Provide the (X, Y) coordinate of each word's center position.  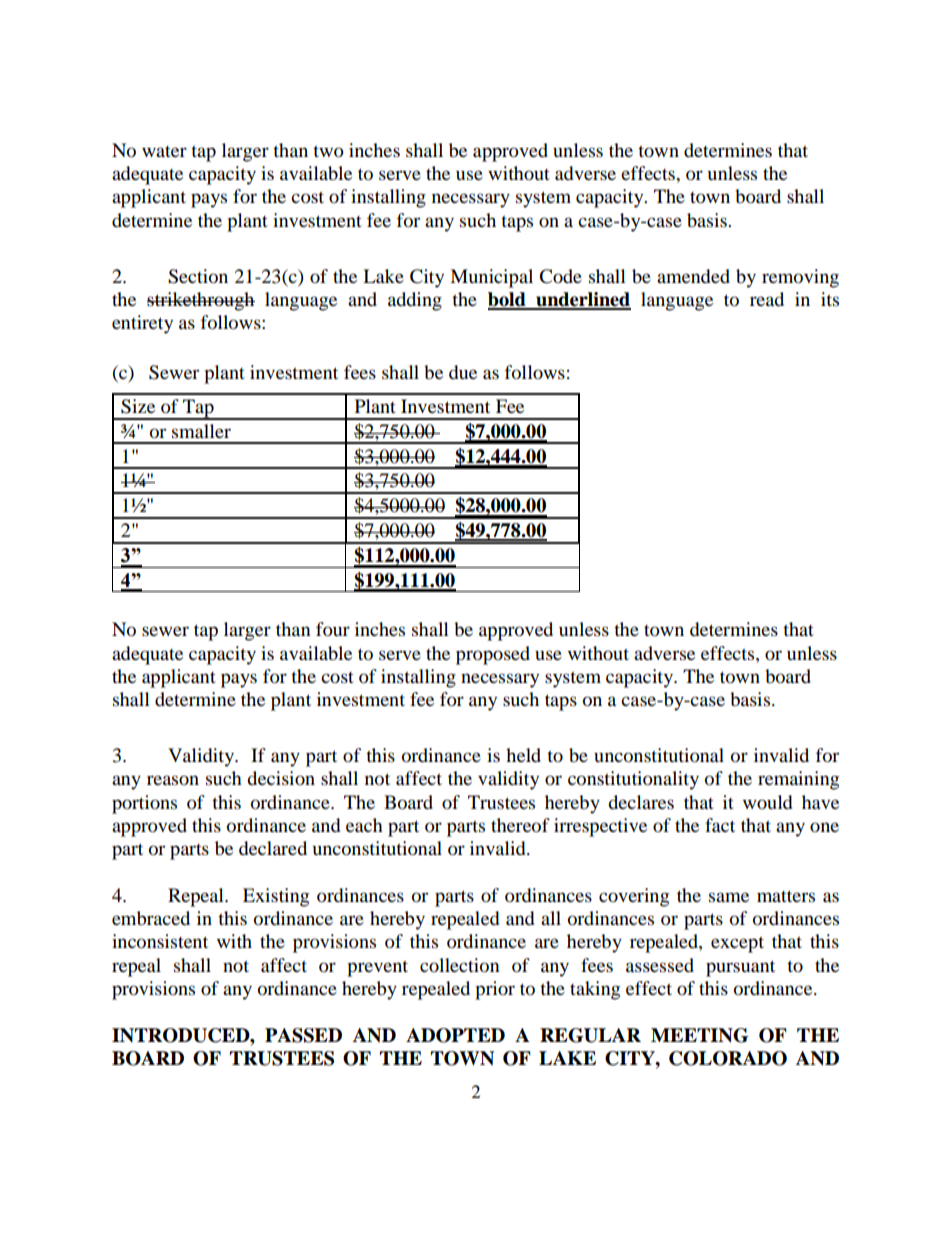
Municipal (491, 278)
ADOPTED (455, 1035)
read (767, 299)
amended (693, 276)
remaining (798, 780)
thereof (520, 825)
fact (720, 825)
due (463, 372)
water (164, 151)
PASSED (303, 1035)
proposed (493, 655)
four (333, 629)
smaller (201, 431)
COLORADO (728, 1058)
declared (273, 848)
